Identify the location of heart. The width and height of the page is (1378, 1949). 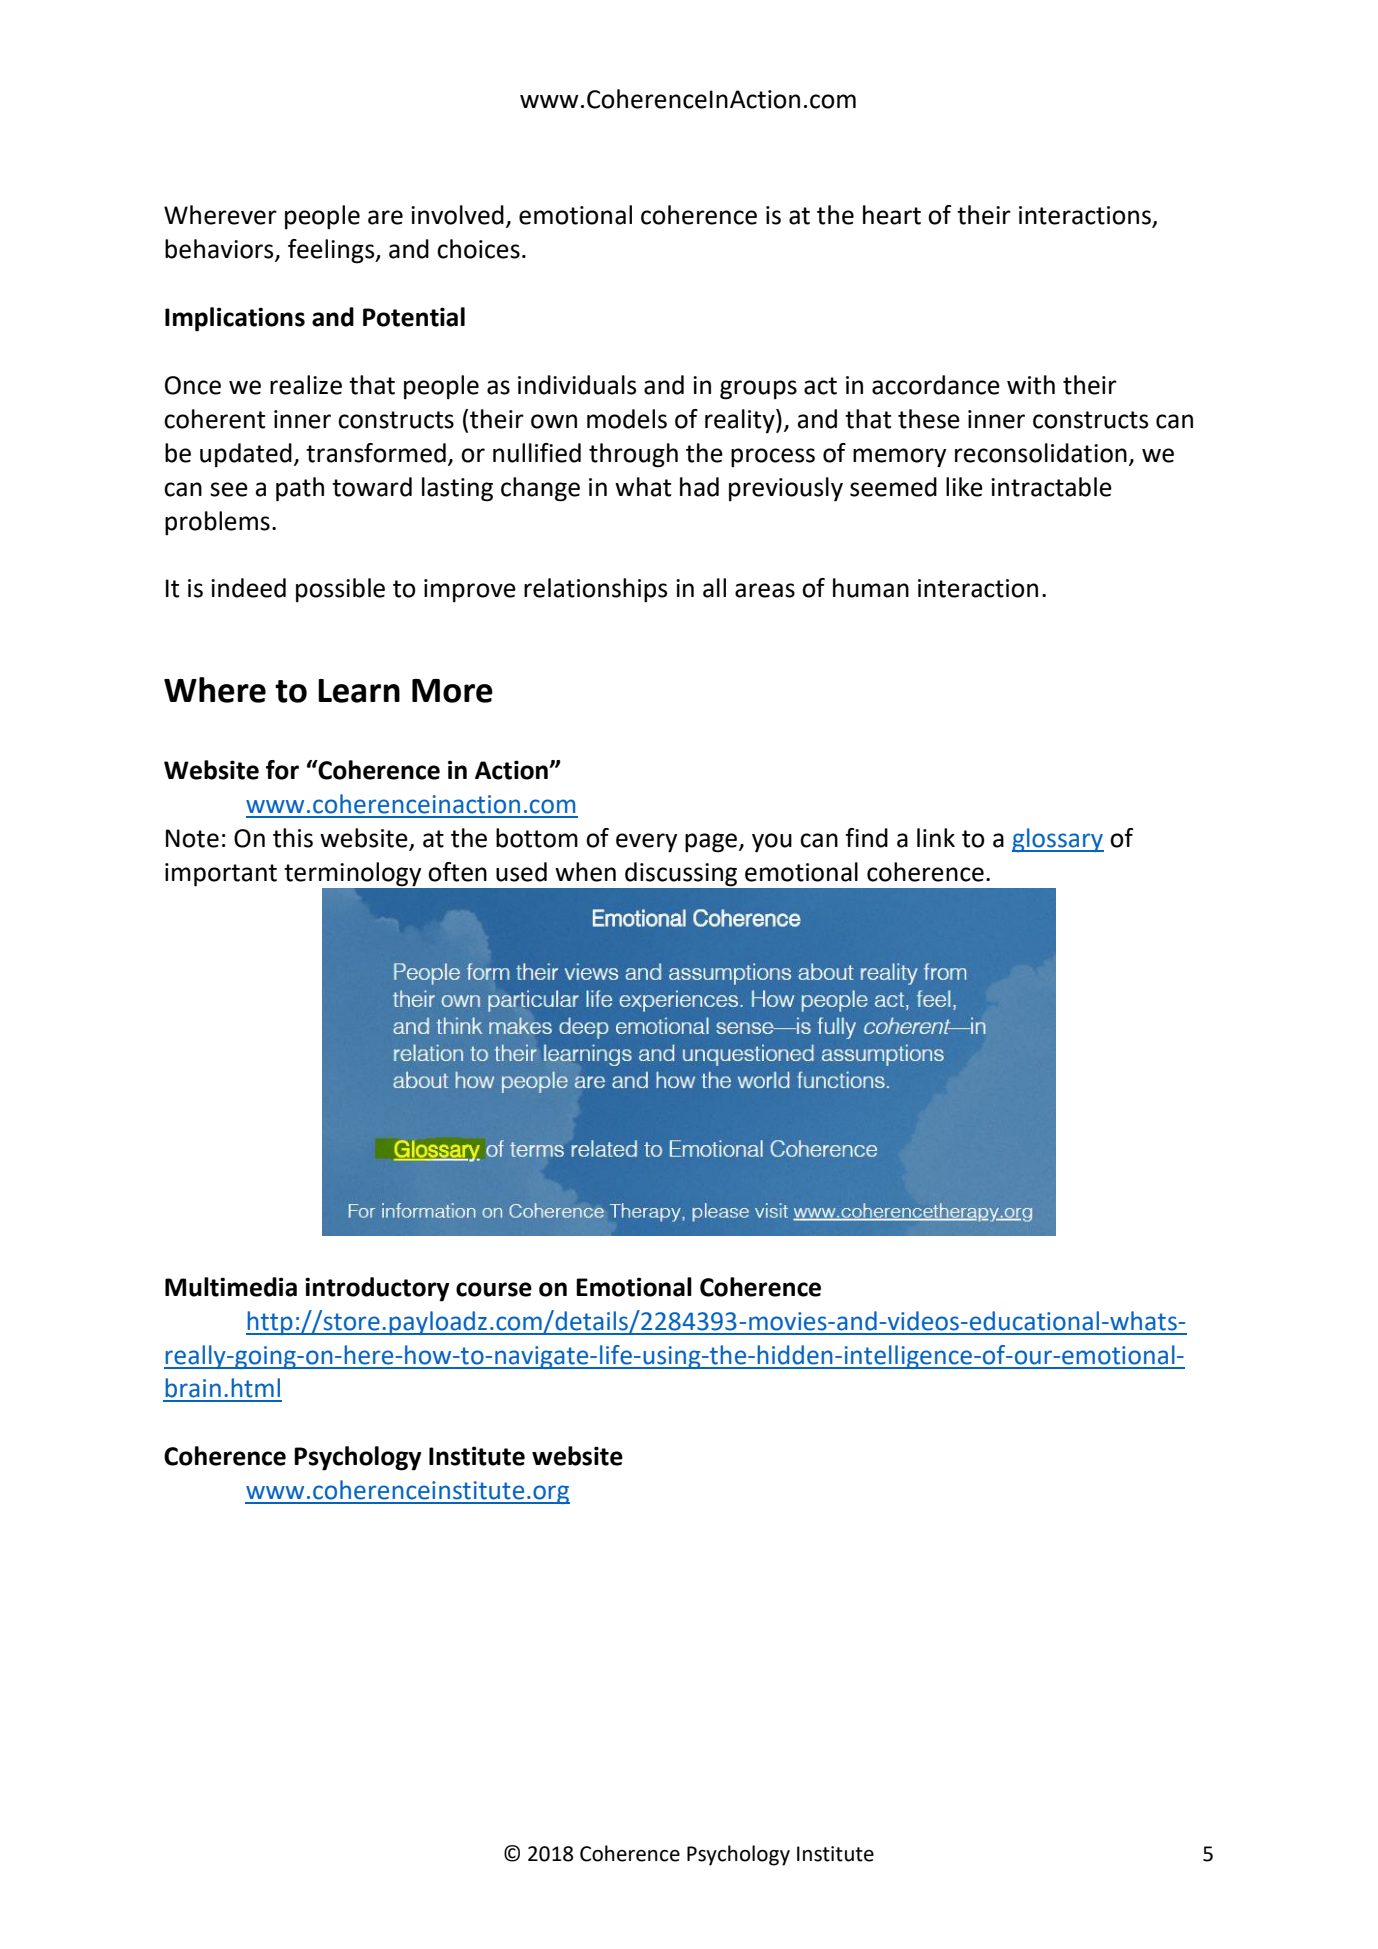
(892, 215).
